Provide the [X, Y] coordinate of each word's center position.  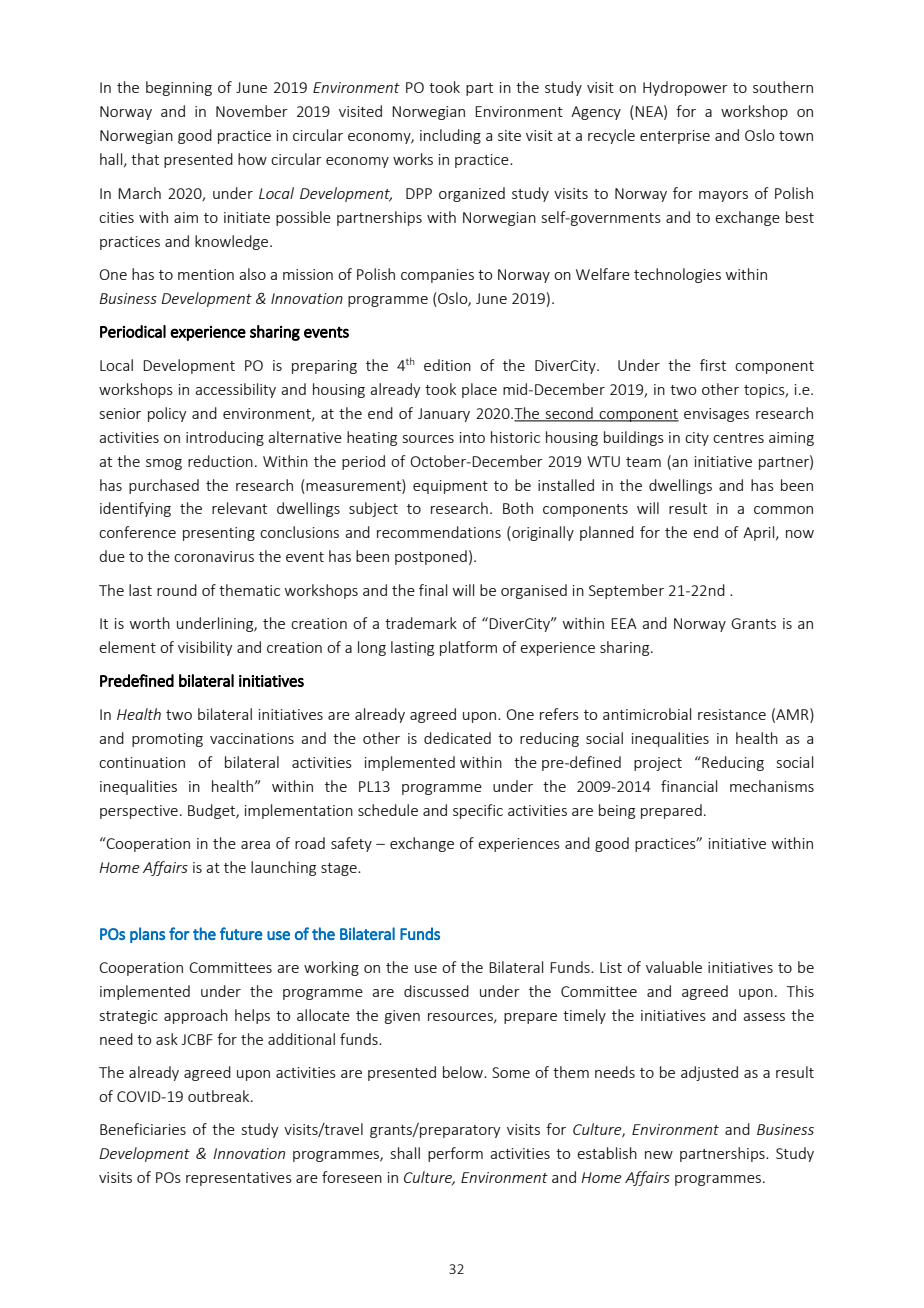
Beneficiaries [143, 1129]
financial [689, 786]
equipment [450, 487]
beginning [179, 88]
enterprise [675, 137]
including [450, 136]
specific [478, 811]
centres [738, 438]
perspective [139, 812]
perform [455, 1154]
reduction [220, 461]
